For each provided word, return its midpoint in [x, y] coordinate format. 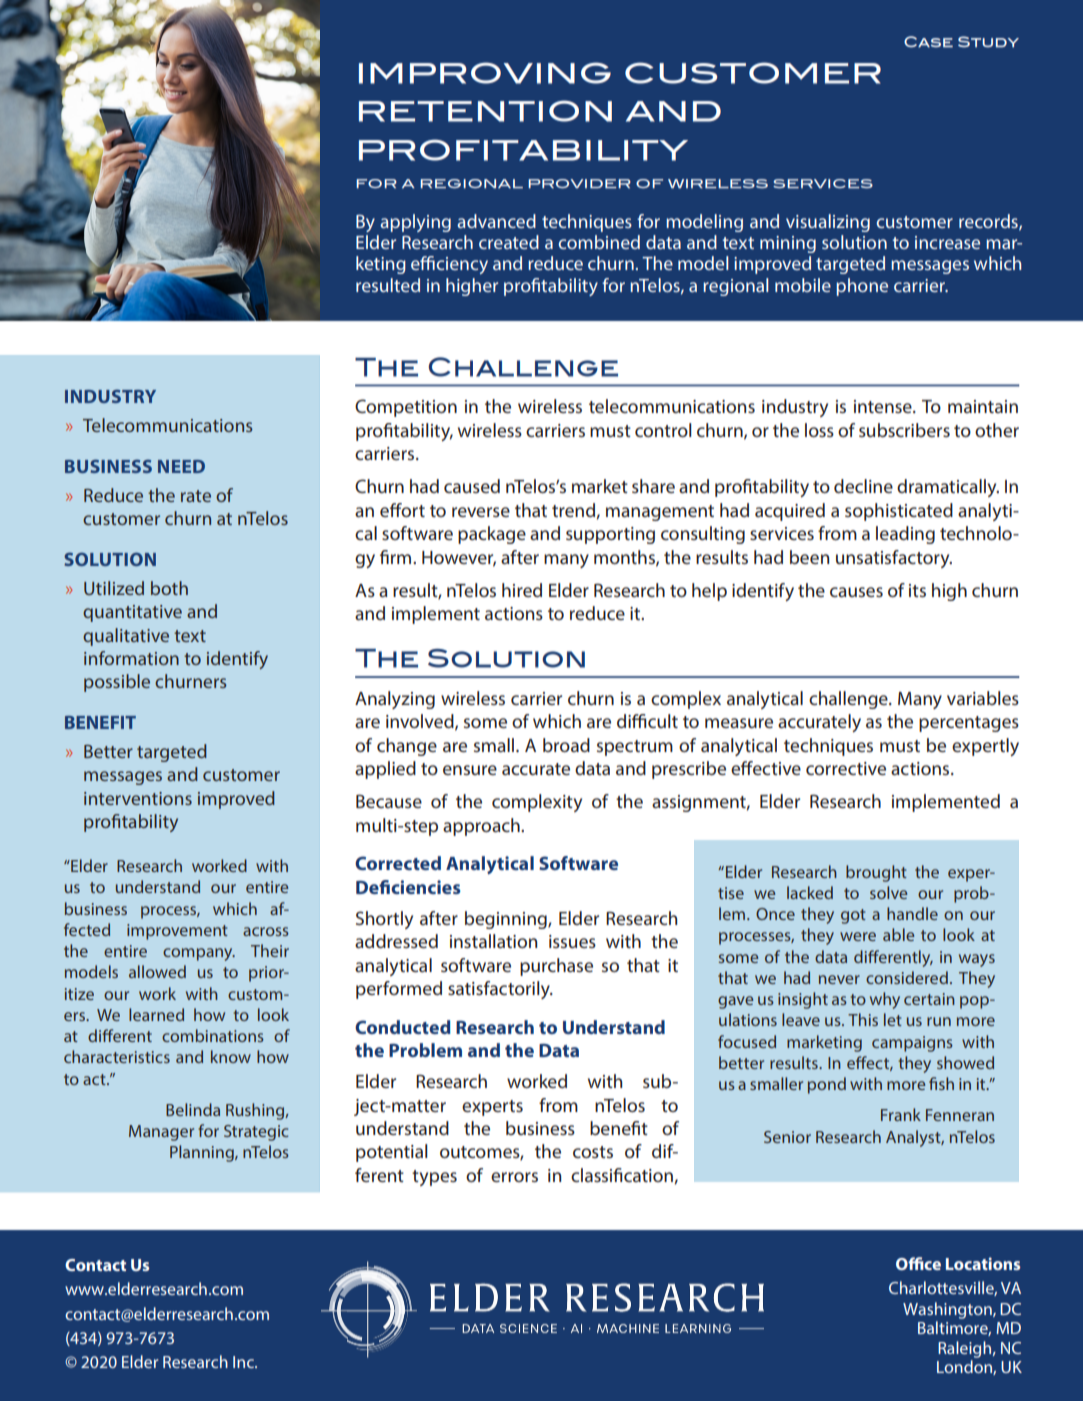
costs [593, 1152]
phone [862, 287]
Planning [203, 1153]
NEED [181, 466]
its [917, 590]
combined [599, 242]
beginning [507, 920]
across [266, 931]
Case [928, 41]
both [169, 588]
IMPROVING [485, 73]
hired [522, 590]
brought [876, 873]
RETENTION [485, 111]
